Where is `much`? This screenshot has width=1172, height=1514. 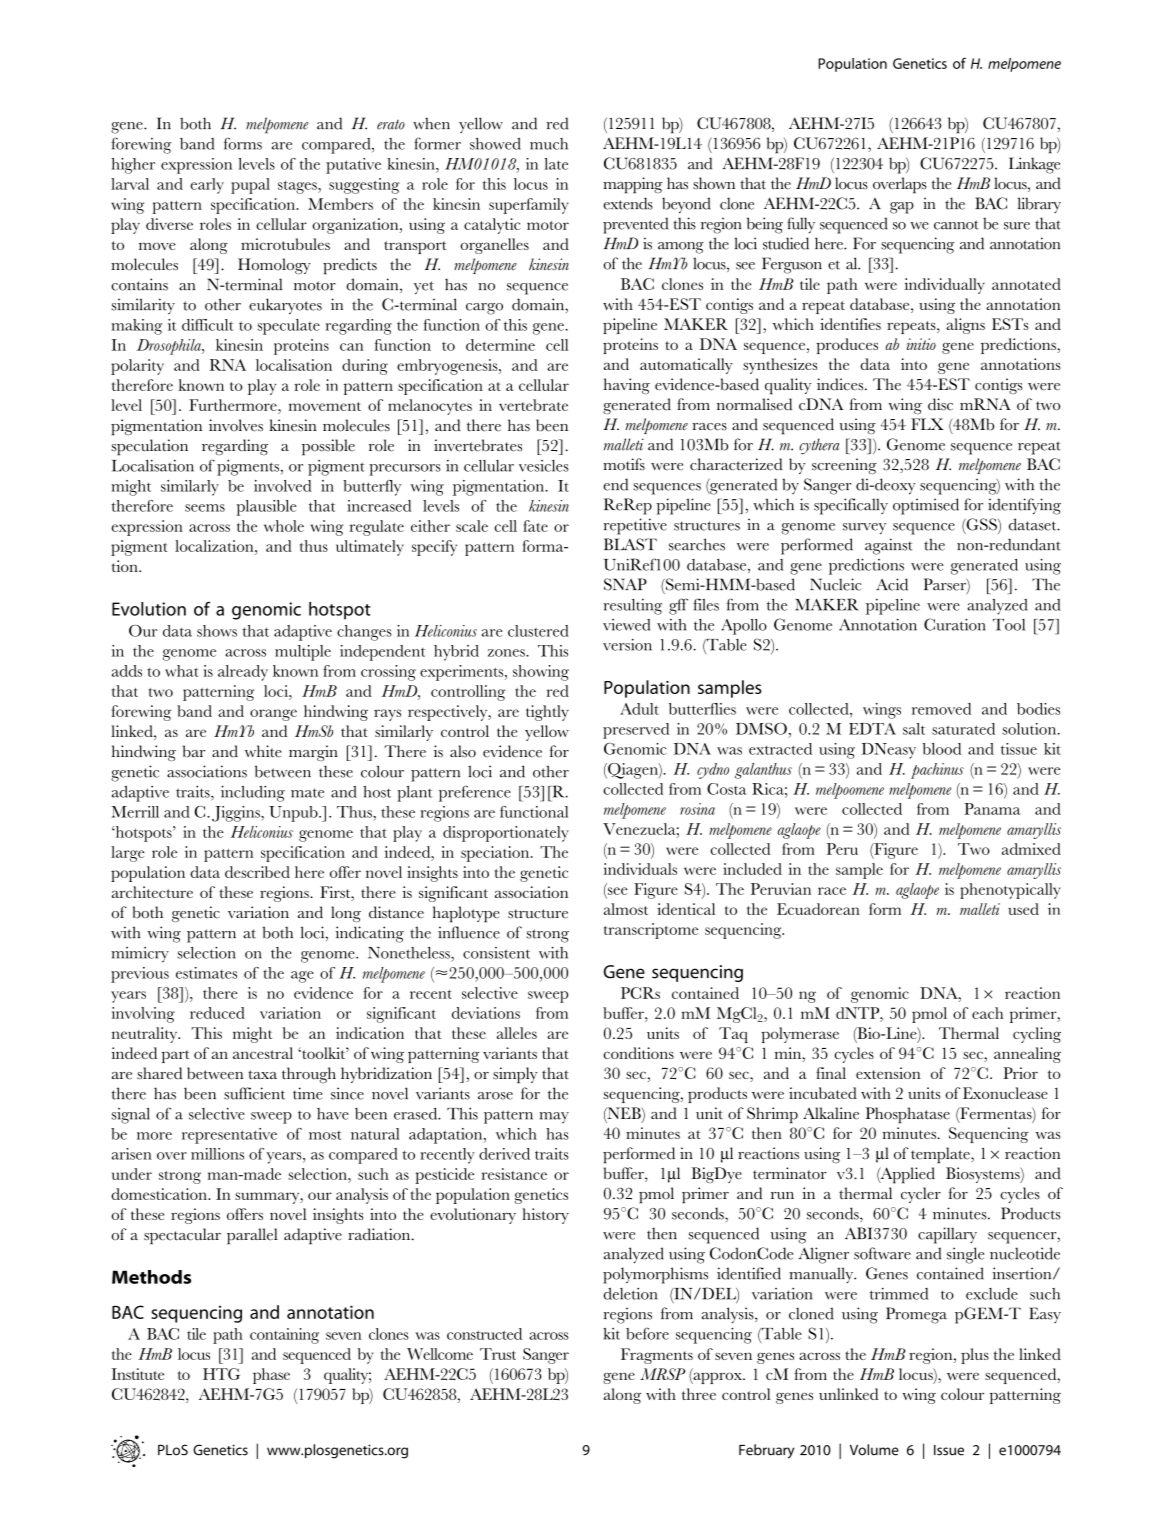 much is located at coordinates (549, 144).
